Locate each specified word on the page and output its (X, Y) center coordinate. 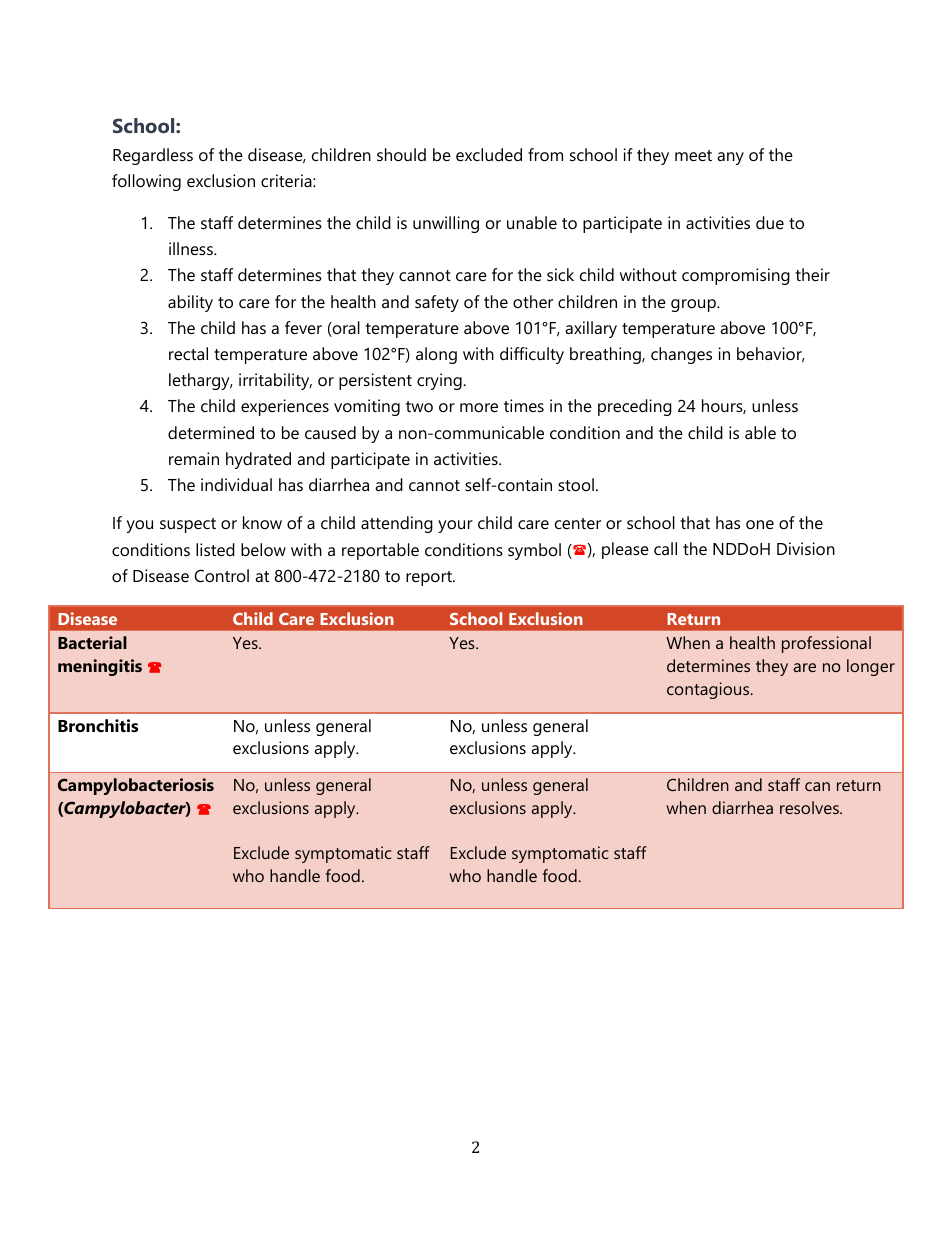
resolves (810, 807)
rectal (188, 353)
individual (236, 484)
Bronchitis (98, 725)
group (694, 305)
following (146, 182)
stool (576, 484)
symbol (534, 551)
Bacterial (92, 642)
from (545, 154)
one (760, 524)
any (730, 158)
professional (826, 644)
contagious (709, 690)
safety (437, 303)
